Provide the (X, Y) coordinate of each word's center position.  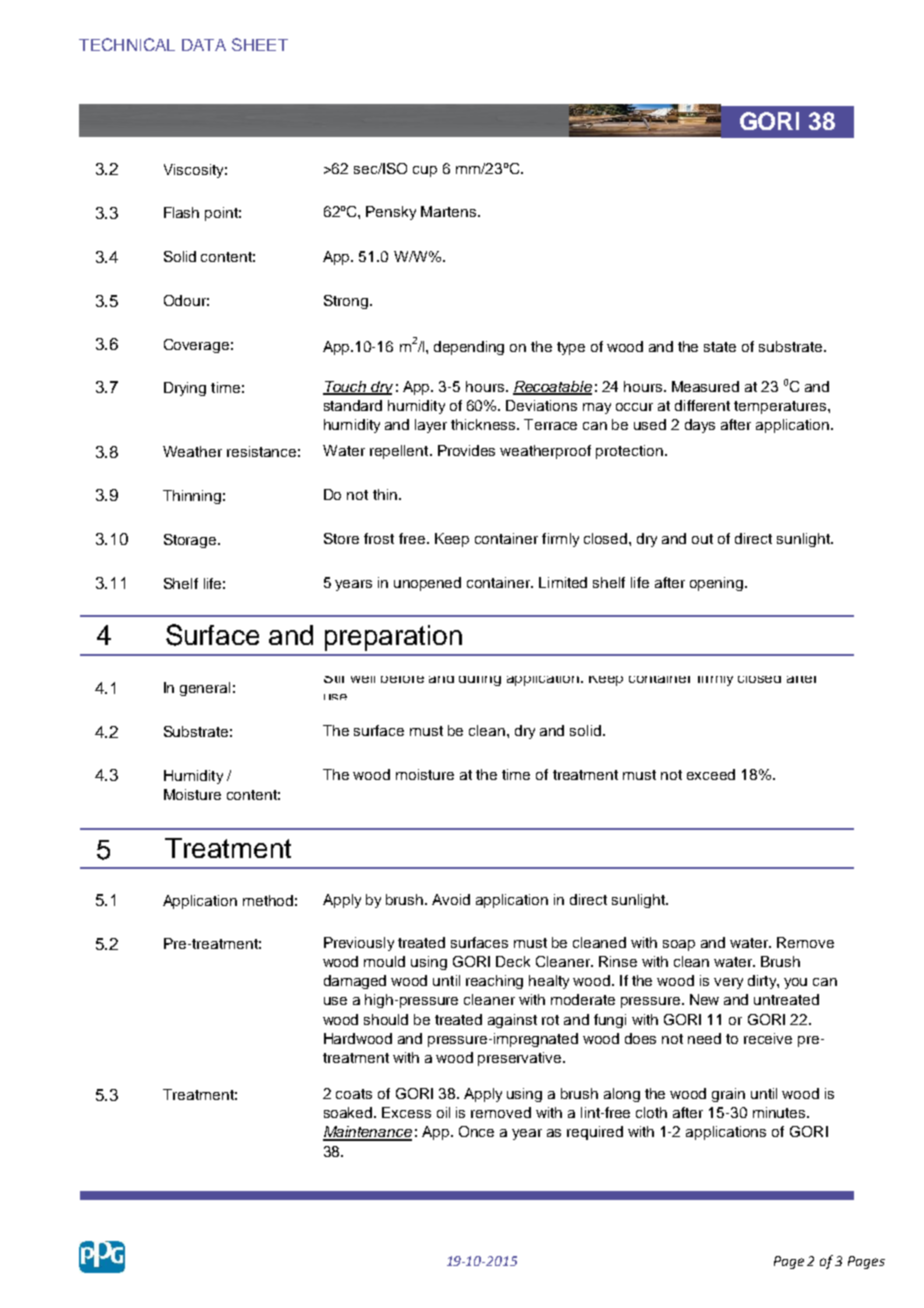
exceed (711, 774)
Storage (191, 541)
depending (469, 348)
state (720, 347)
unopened (427, 584)
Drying (185, 389)
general (205, 689)
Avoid (451, 899)
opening (718, 584)
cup (425, 171)
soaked (349, 1112)
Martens (450, 211)
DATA (204, 45)
